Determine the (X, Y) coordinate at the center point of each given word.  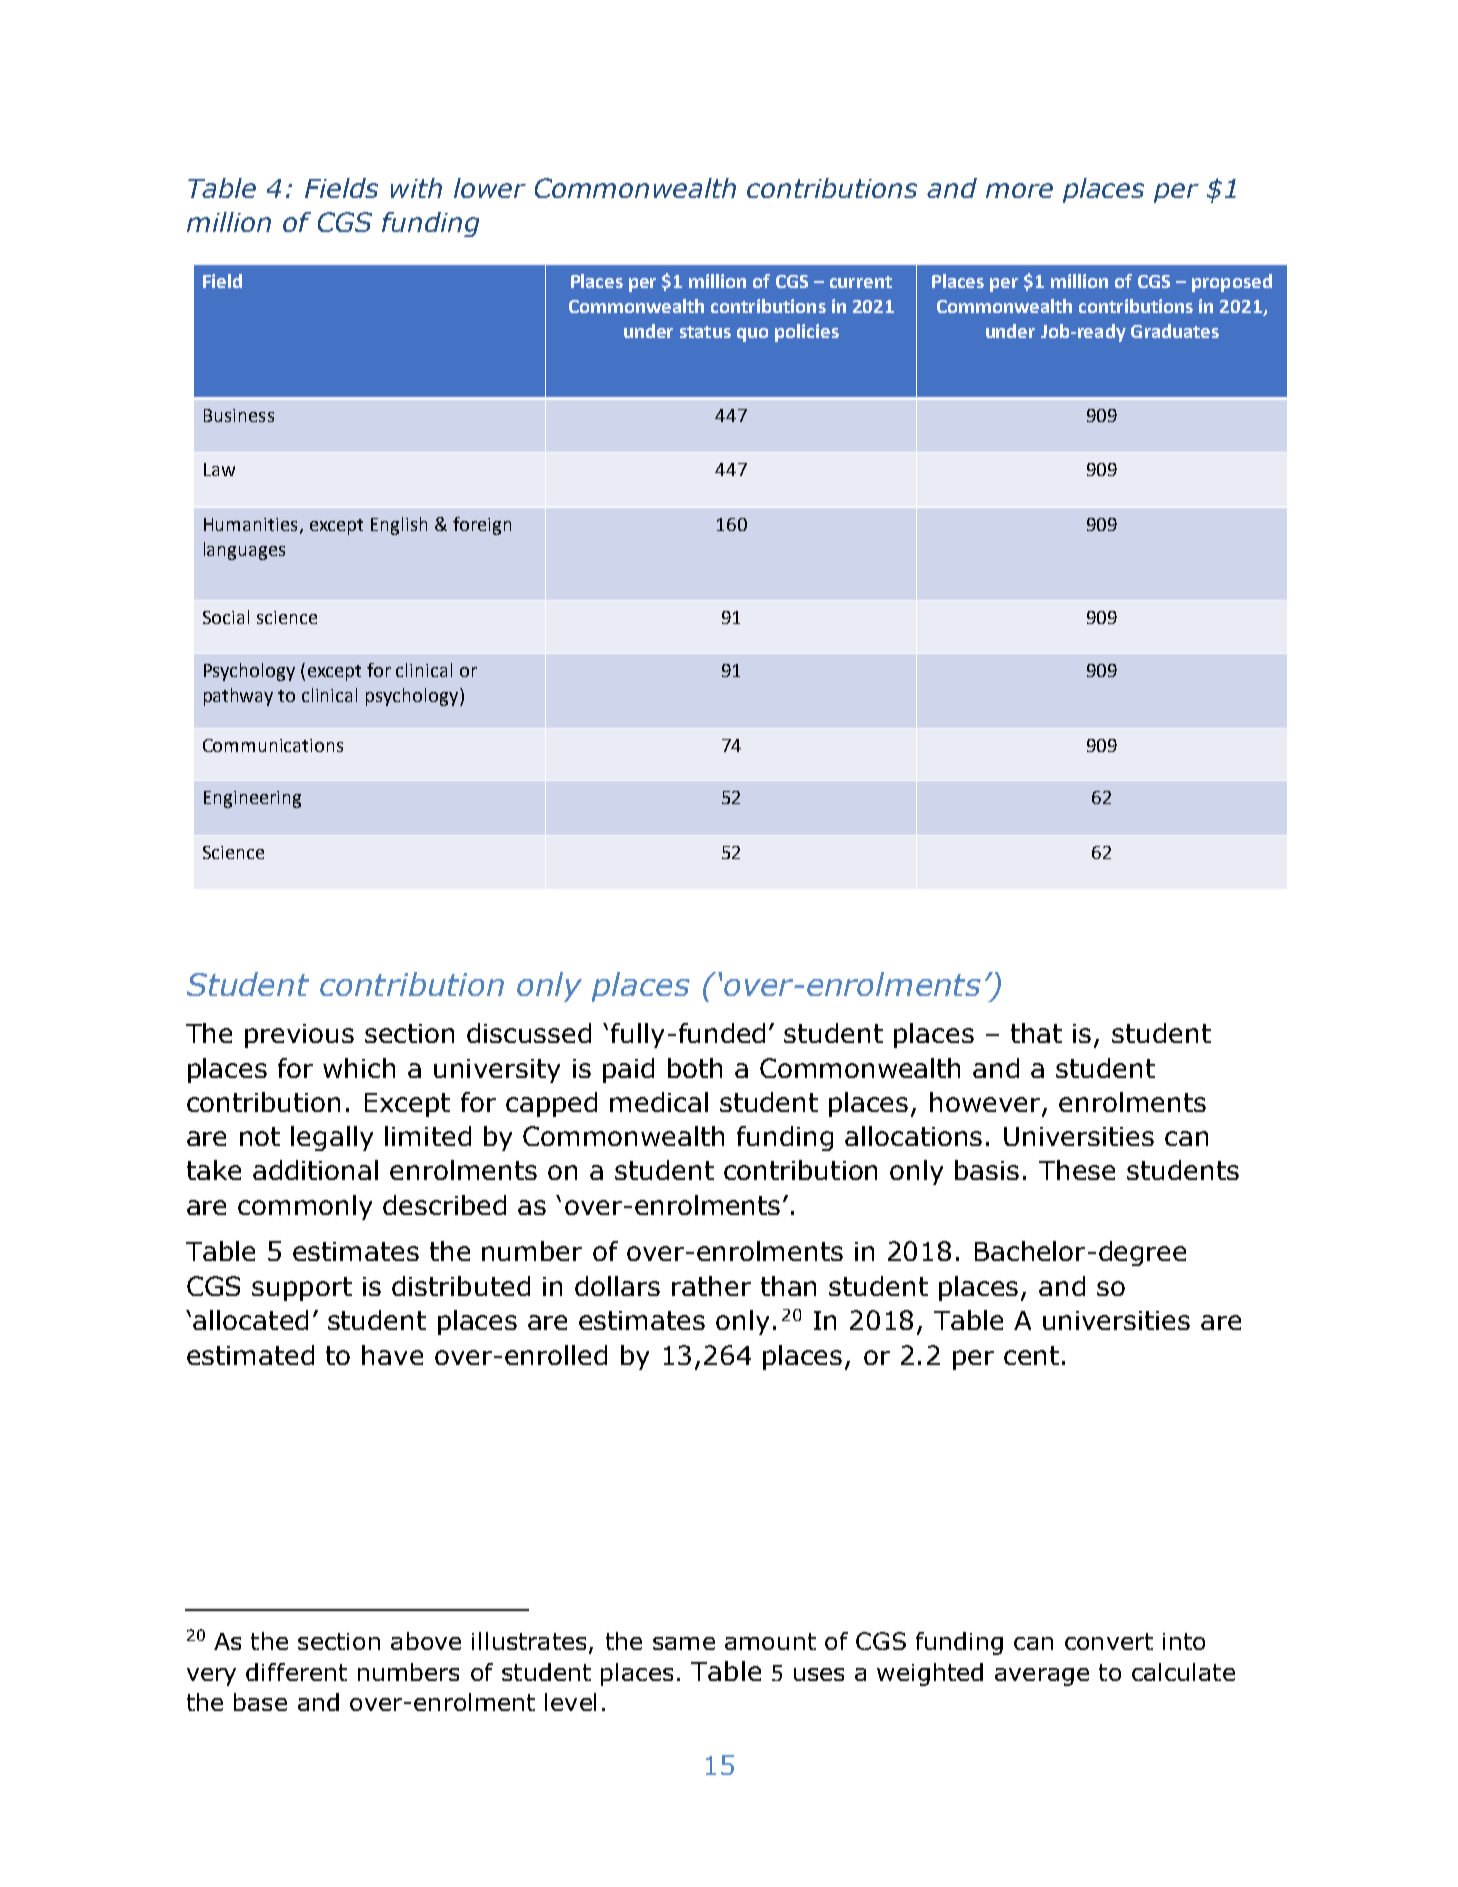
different (296, 1672)
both (695, 1068)
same (684, 1643)
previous (299, 1036)
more (1019, 190)
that (1036, 1033)
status (705, 332)
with (416, 188)
